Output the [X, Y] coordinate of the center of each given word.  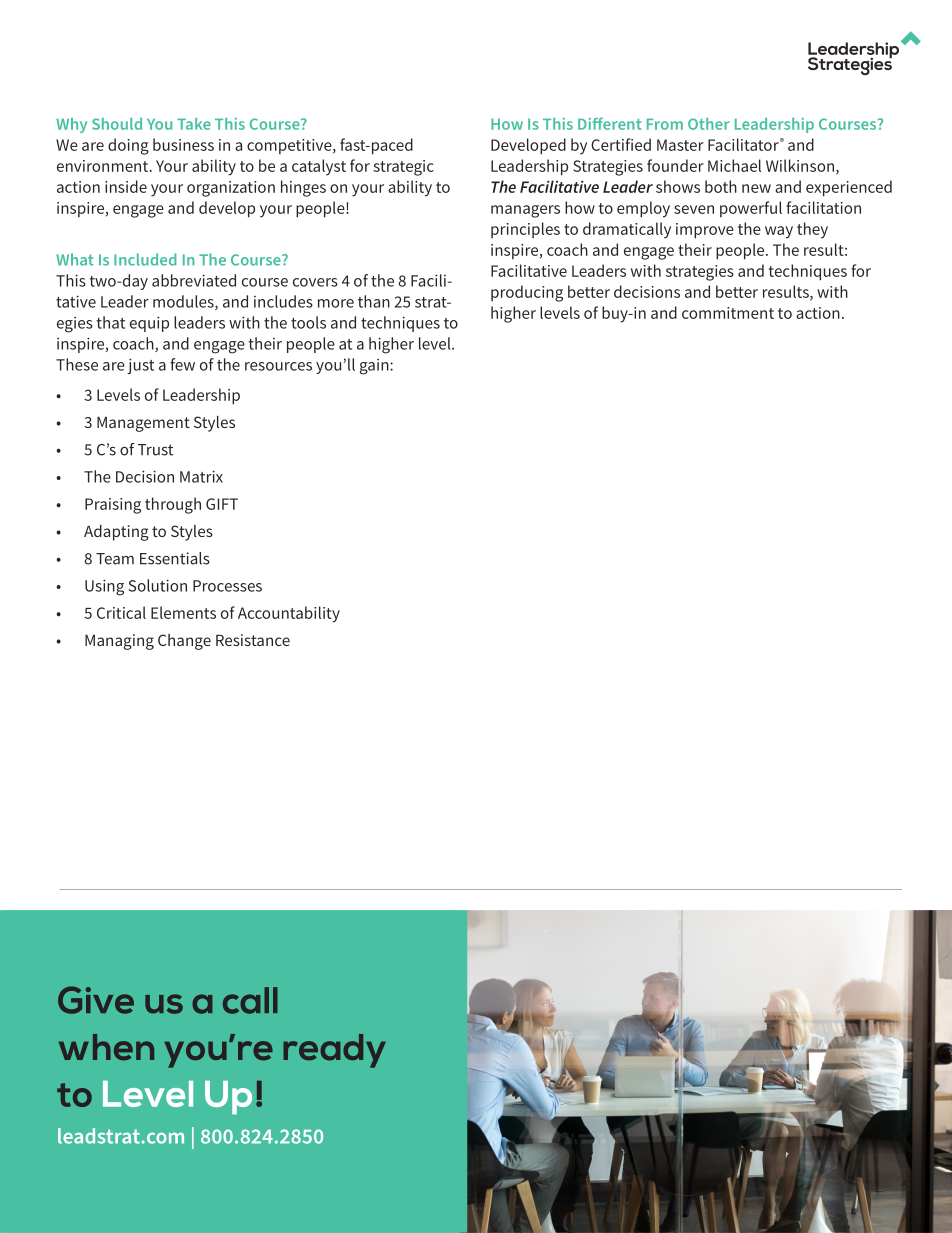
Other [709, 124]
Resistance [253, 640]
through [173, 505]
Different [610, 123]
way [779, 232]
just [140, 366]
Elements [183, 612]
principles [525, 230]
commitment [728, 313]
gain [375, 367]
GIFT [222, 504]
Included [145, 259]
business [183, 144]
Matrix [201, 476]
